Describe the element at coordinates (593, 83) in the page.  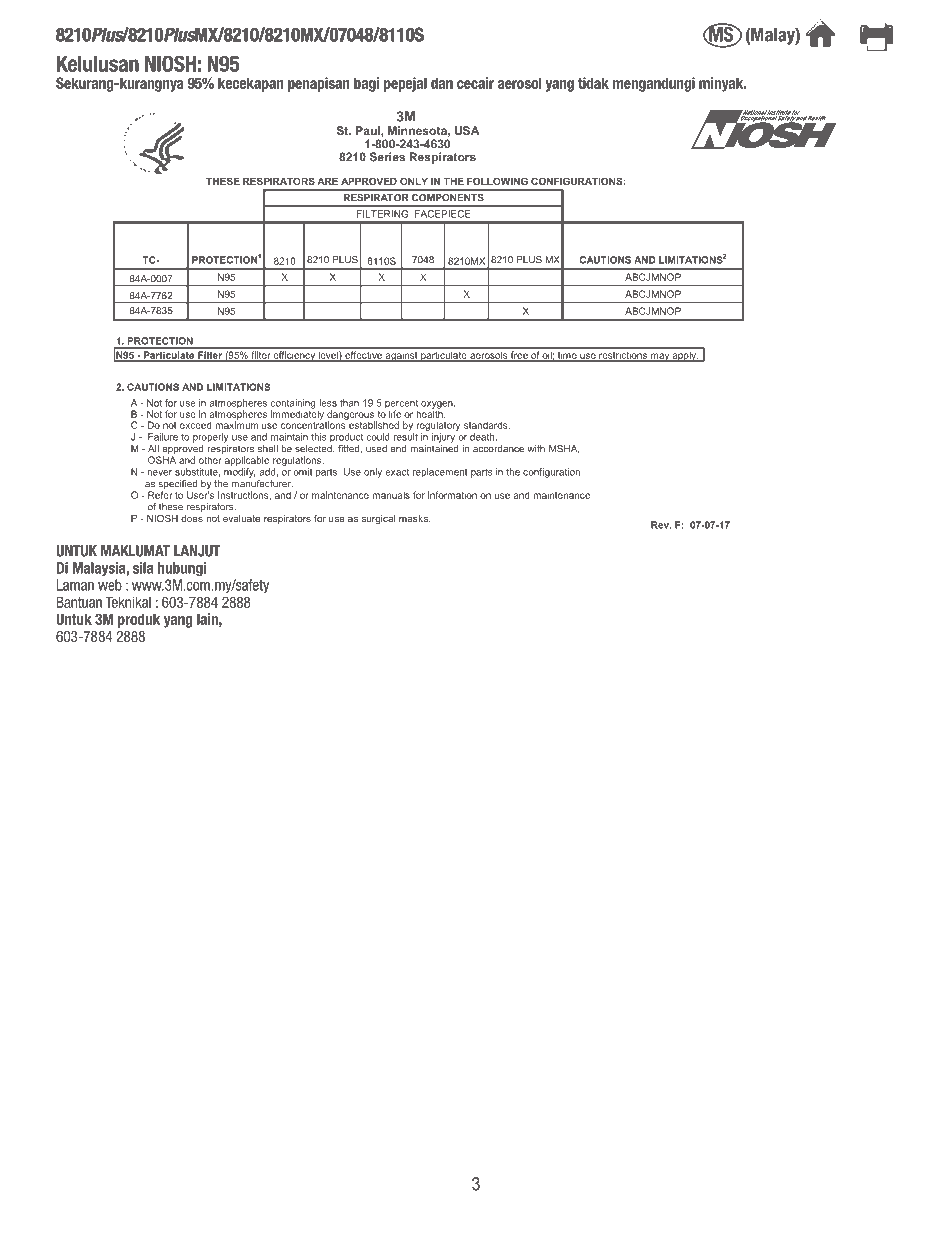
I see `tidak` at that location.
